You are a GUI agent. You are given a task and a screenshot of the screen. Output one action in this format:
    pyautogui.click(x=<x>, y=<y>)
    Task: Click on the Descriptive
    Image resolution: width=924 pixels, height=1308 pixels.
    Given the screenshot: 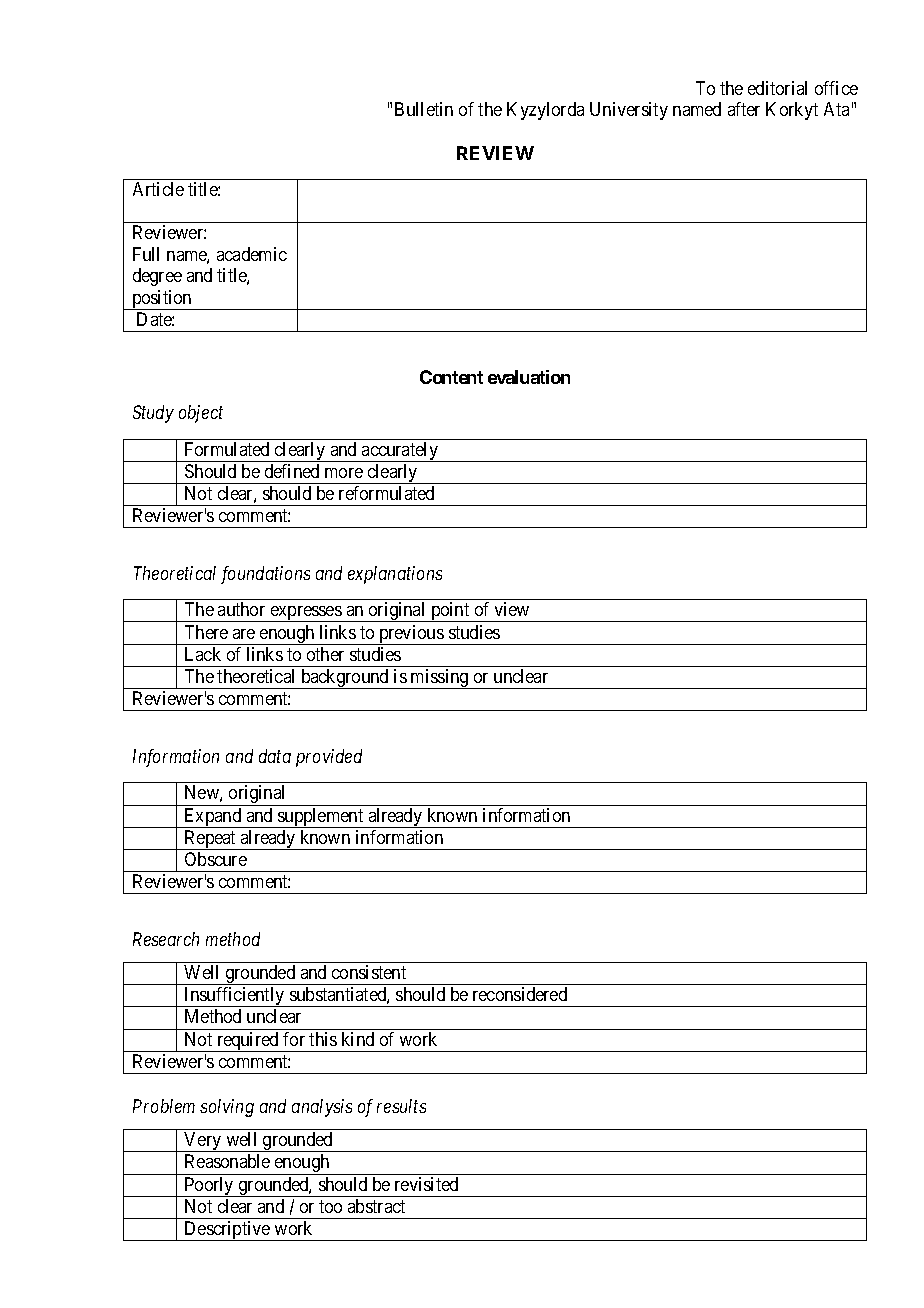 What is the action you would take?
    pyautogui.click(x=227, y=1231)
